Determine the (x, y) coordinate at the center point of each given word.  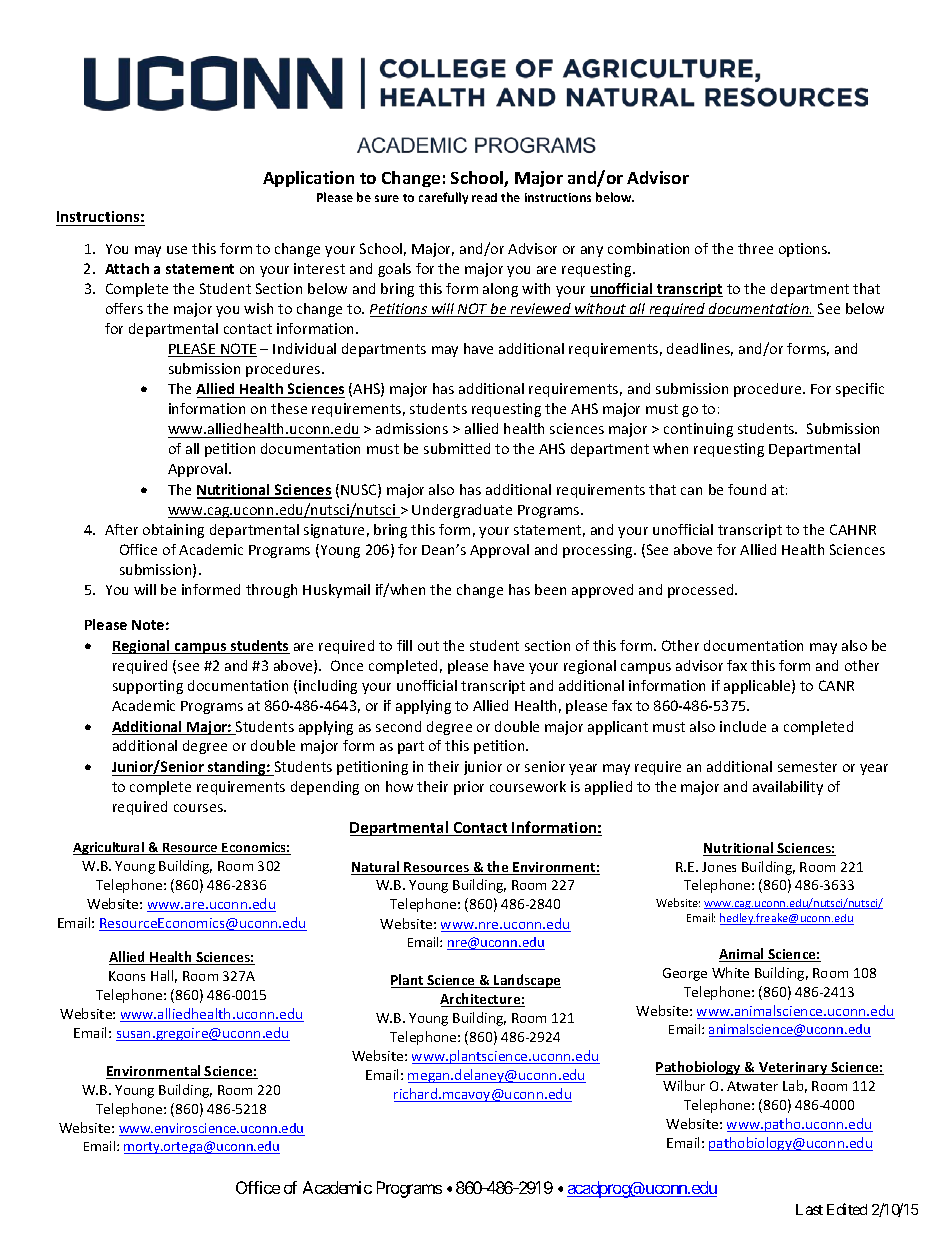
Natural (376, 868)
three (755, 248)
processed (702, 591)
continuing (698, 430)
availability (788, 788)
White (730, 972)
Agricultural (110, 848)
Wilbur (684, 1085)
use (177, 250)
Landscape (526, 981)
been (550, 589)
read (484, 197)
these (289, 408)
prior (469, 788)
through (271, 591)
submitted (457, 448)
